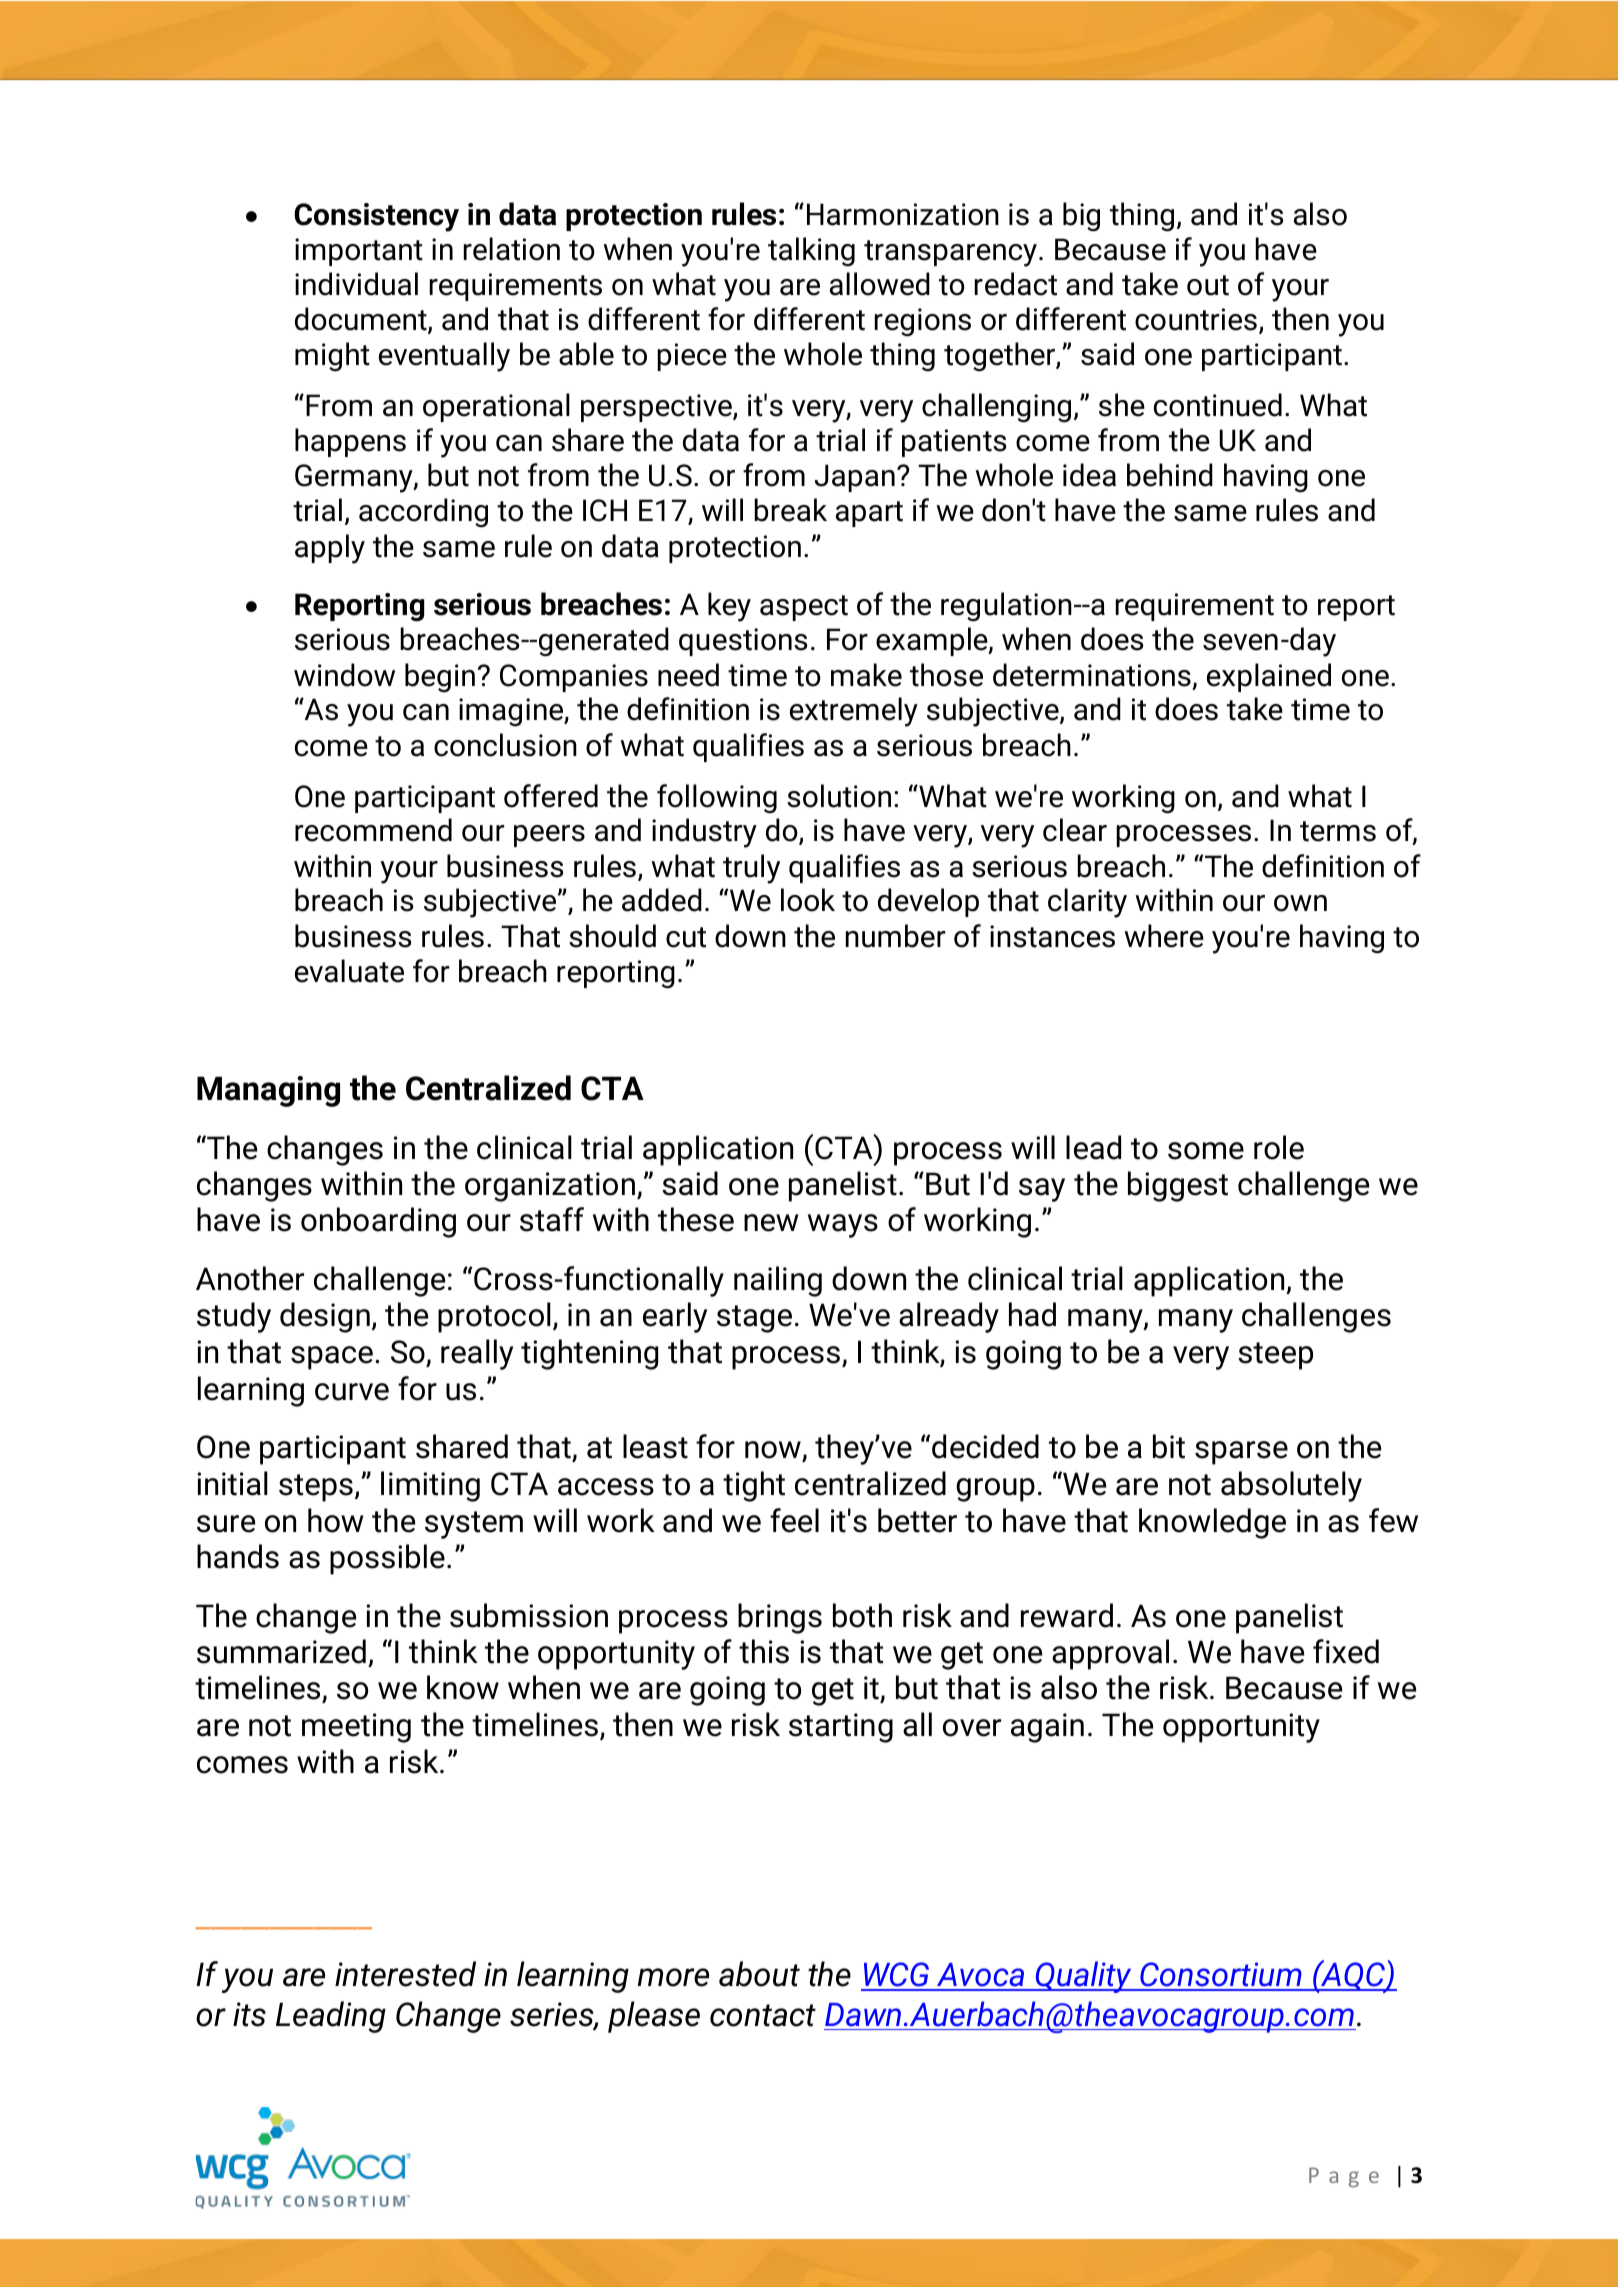 The width and height of the screenshot is (1618, 2287). What do you see at coordinates (330, 549) in the screenshot?
I see `apply` at bounding box center [330, 549].
